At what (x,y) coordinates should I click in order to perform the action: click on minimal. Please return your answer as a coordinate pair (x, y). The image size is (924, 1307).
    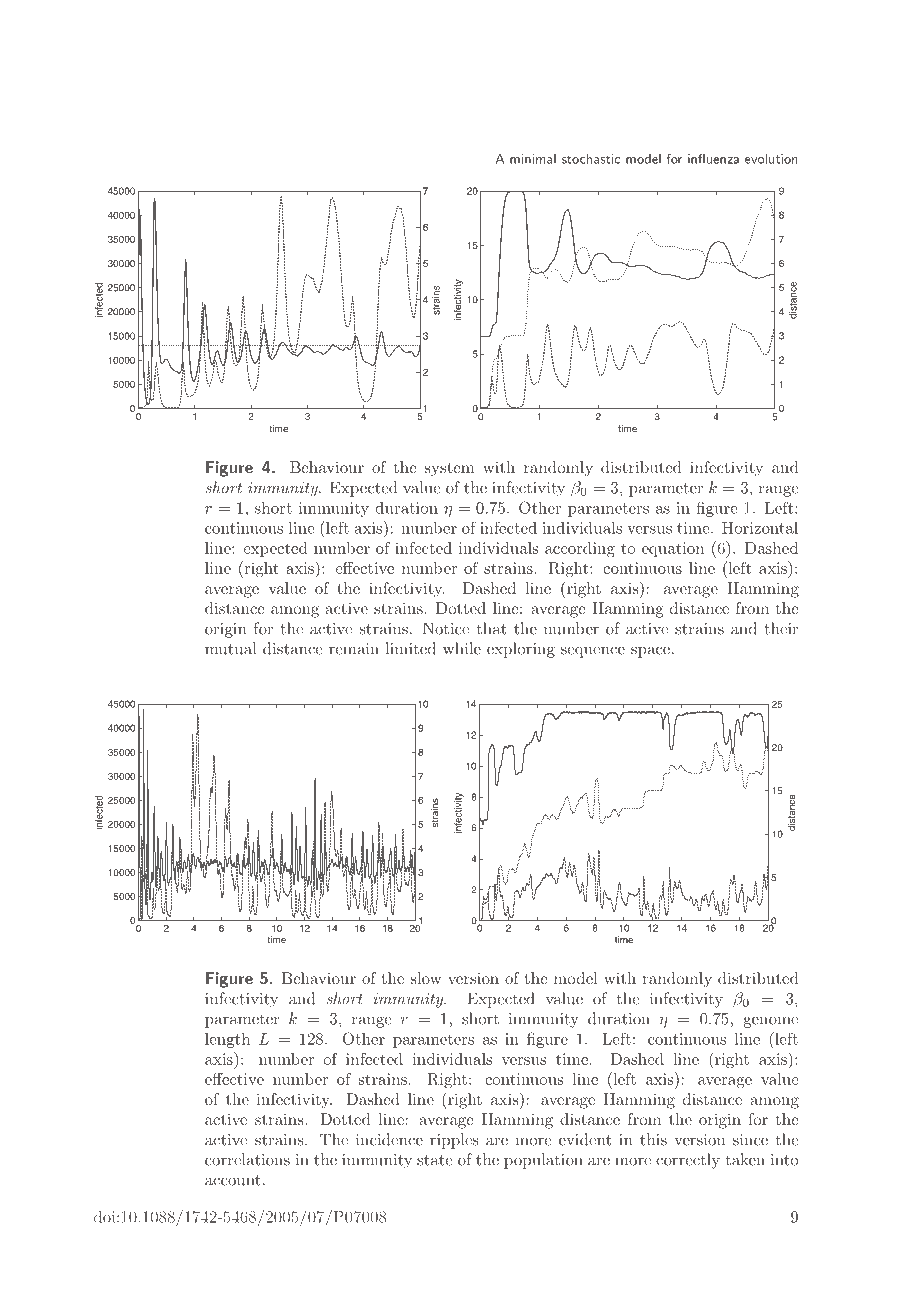
    Looking at the image, I should click on (533, 159).
